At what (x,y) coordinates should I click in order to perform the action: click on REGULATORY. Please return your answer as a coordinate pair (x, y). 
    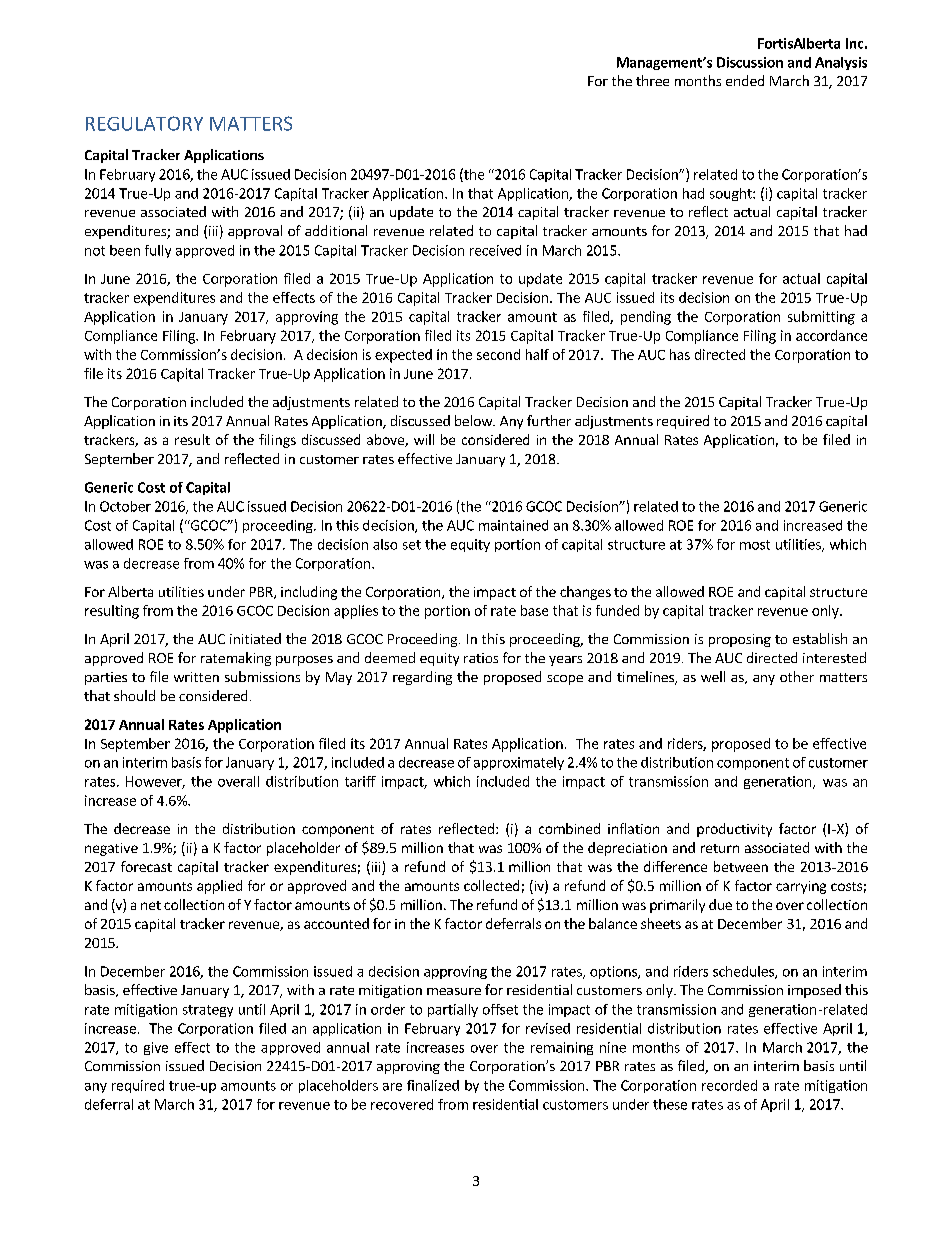
    Looking at the image, I should click on (144, 123).
